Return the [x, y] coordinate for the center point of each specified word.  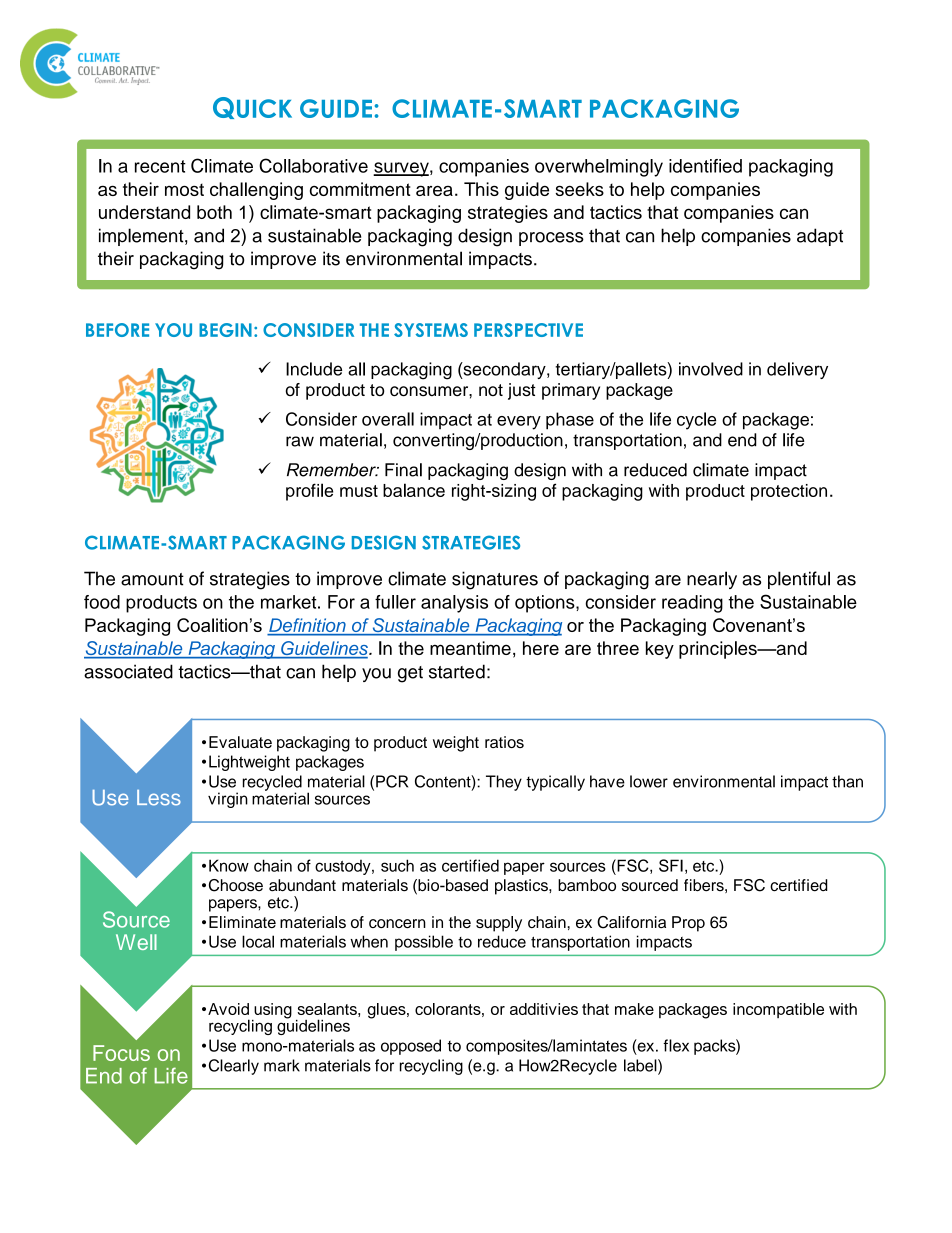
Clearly [234, 1067]
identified [705, 166]
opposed [411, 1047]
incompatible [778, 1010]
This [481, 189]
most [184, 189]
